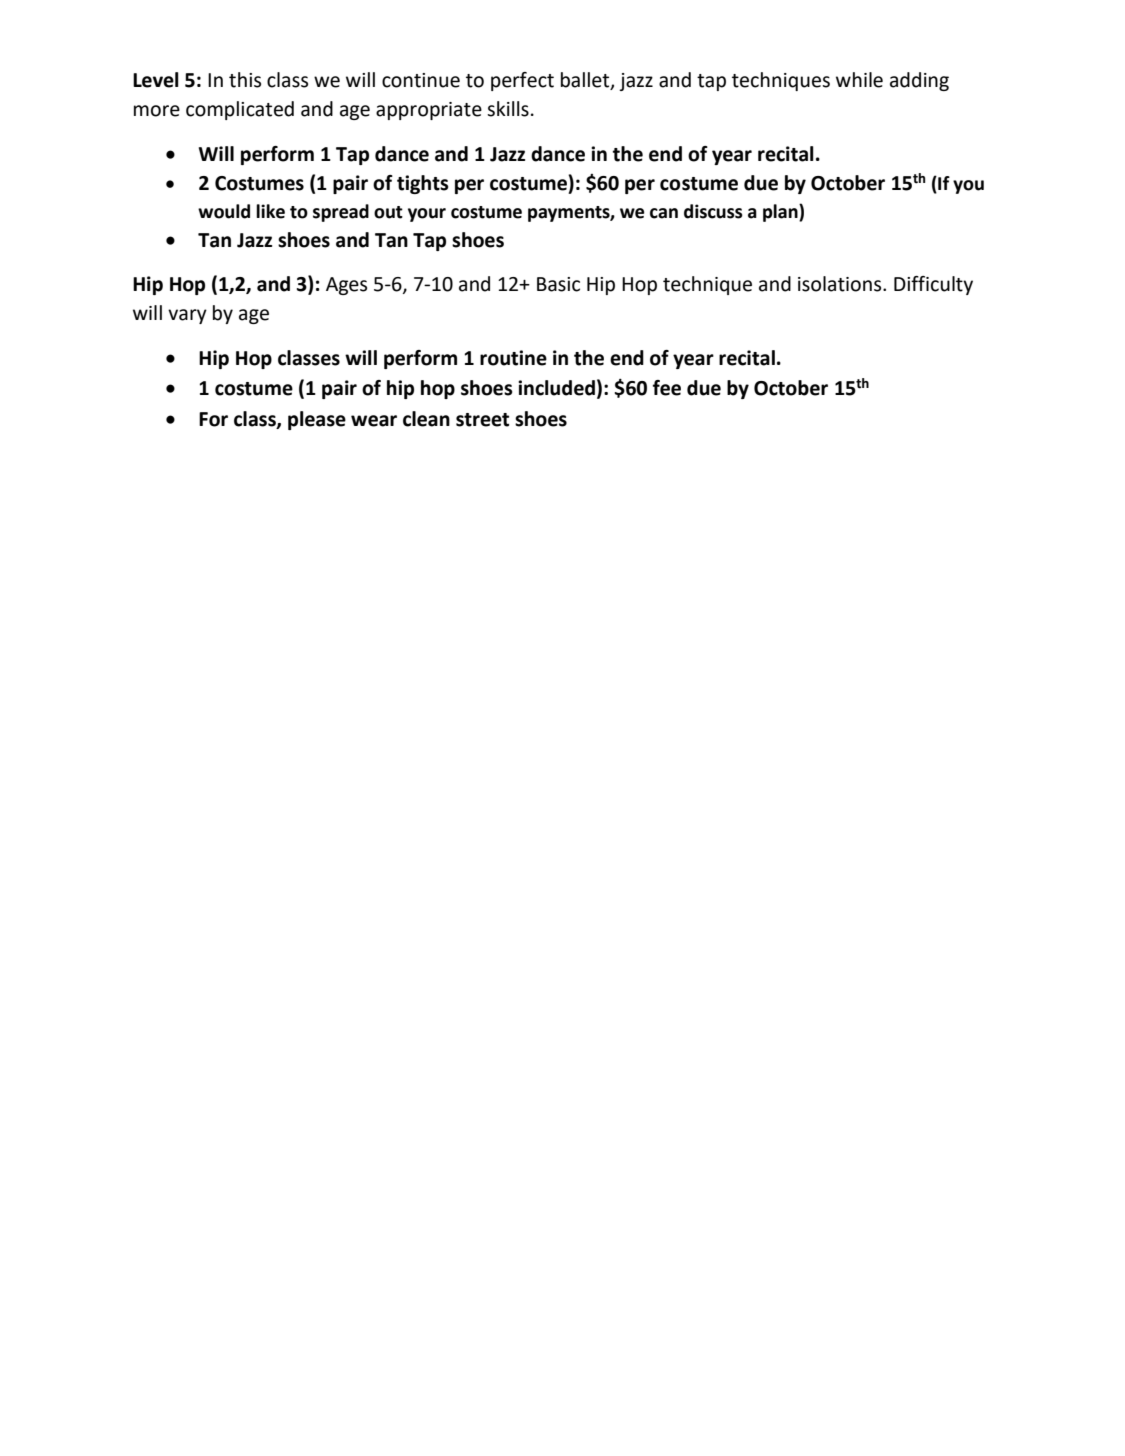  What do you see at coordinates (317, 420) in the screenshot?
I see `please` at bounding box center [317, 420].
